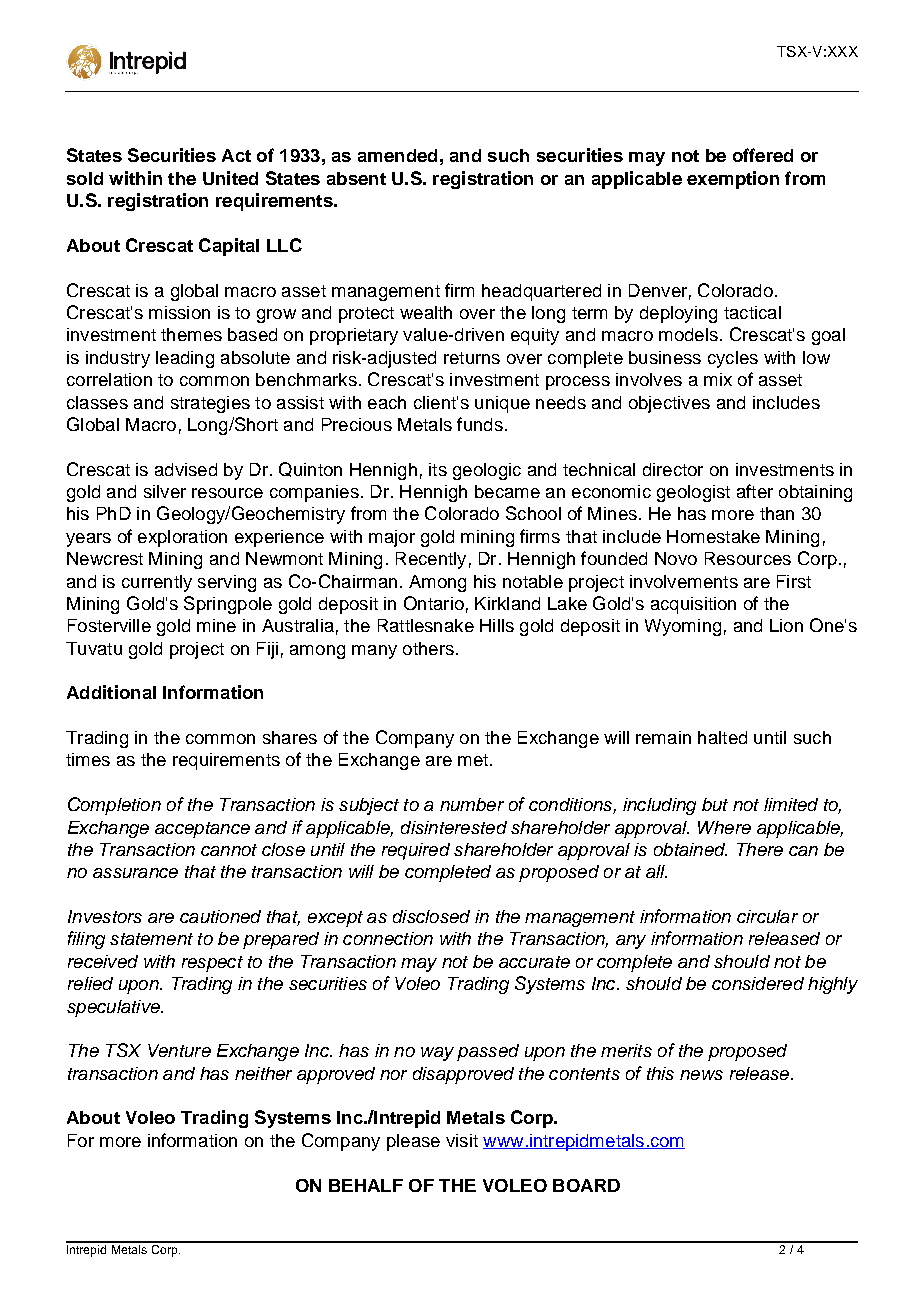 This screenshot has width=924, height=1308. What do you see at coordinates (718, 379) in the screenshot?
I see `mix` at bounding box center [718, 379].
